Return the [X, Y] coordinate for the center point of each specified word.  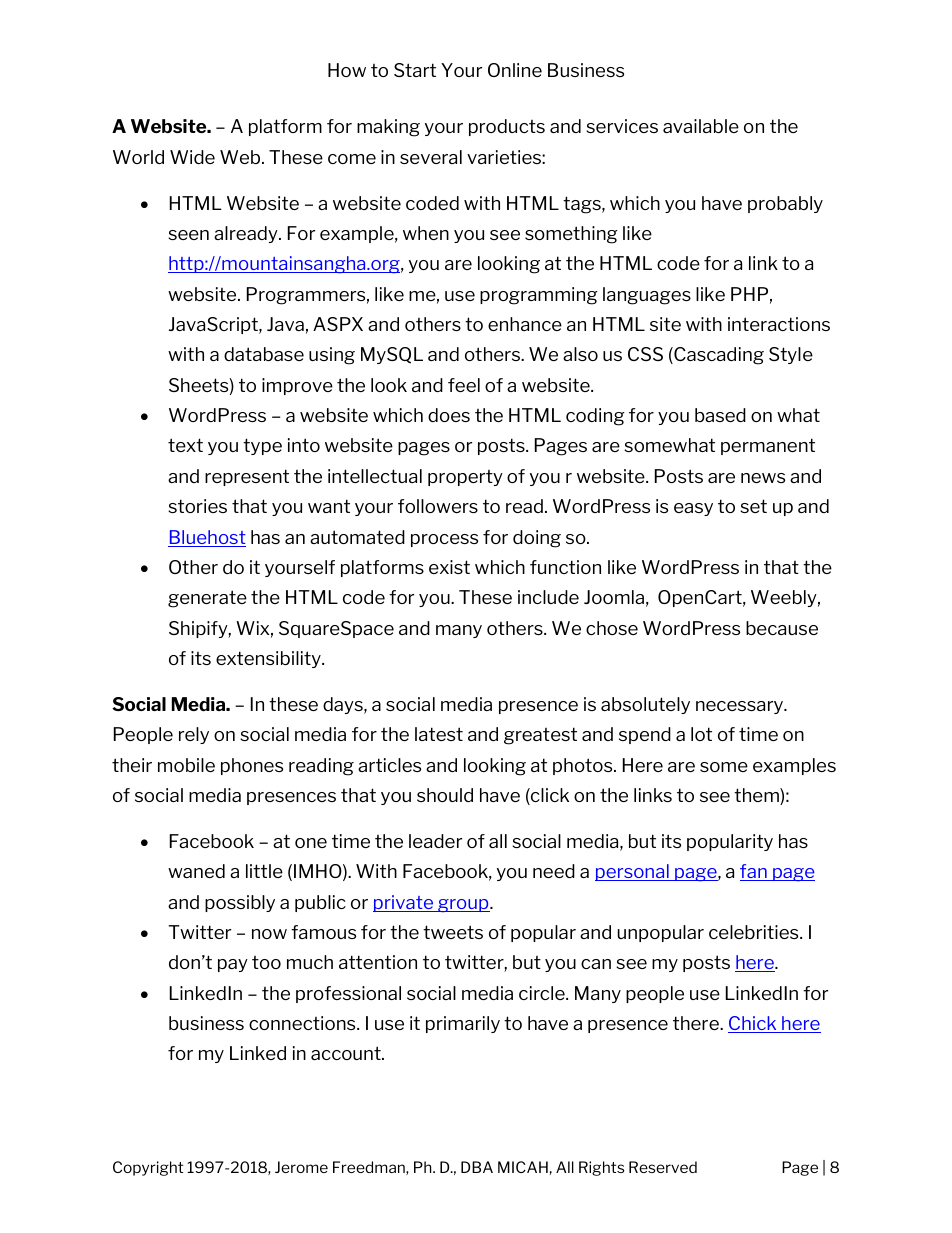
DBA [477, 1167]
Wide [192, 157]
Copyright [148, 1168]
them [757, 796]
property [465, 478]
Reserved [663, 1167]
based [720, 415]
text [185, 445]
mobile [186, 765]
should [445, 795]
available [701, 126]
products [507, 127]
